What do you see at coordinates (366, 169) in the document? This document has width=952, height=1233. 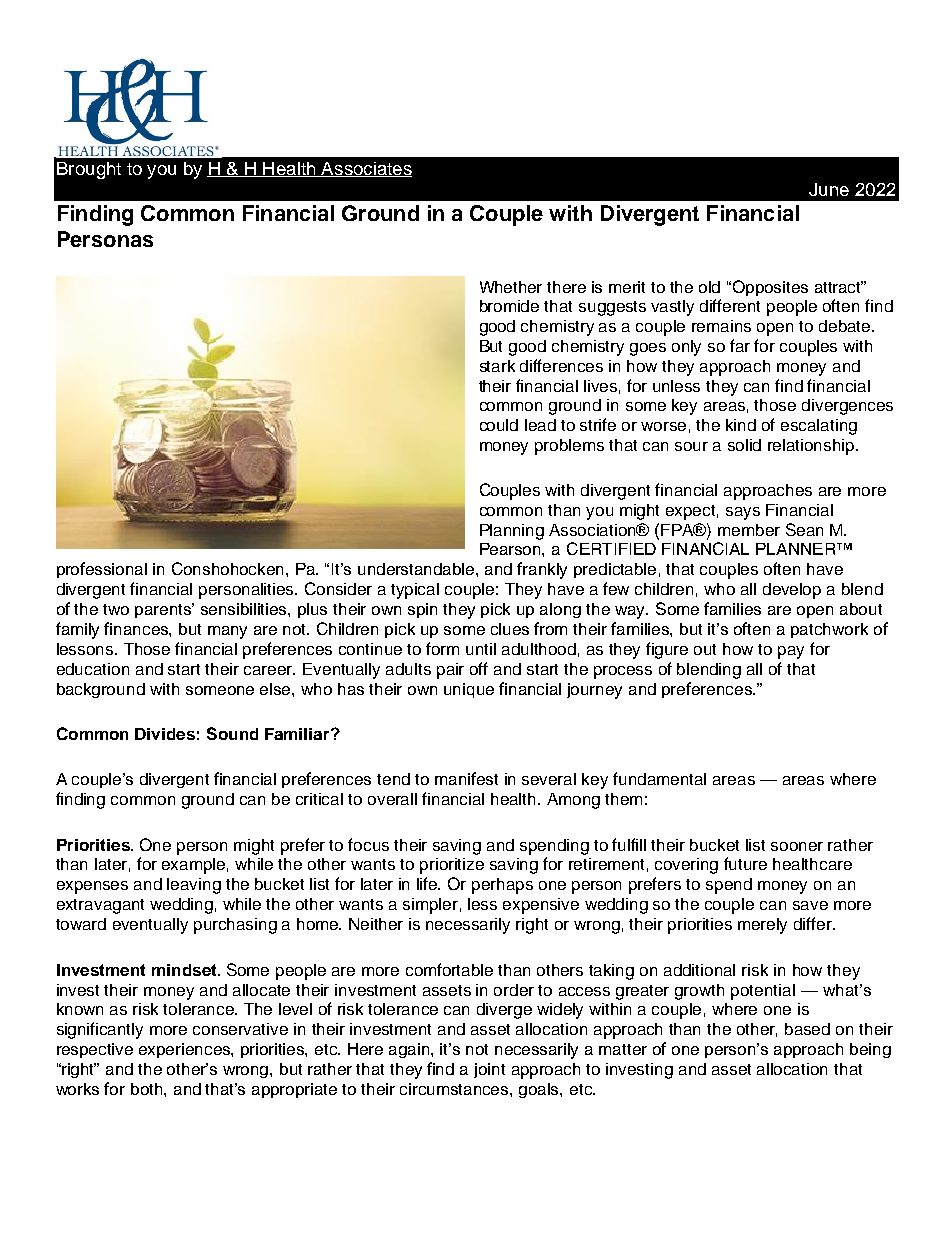 I see `Associates` at bounding box center [366, 169].
